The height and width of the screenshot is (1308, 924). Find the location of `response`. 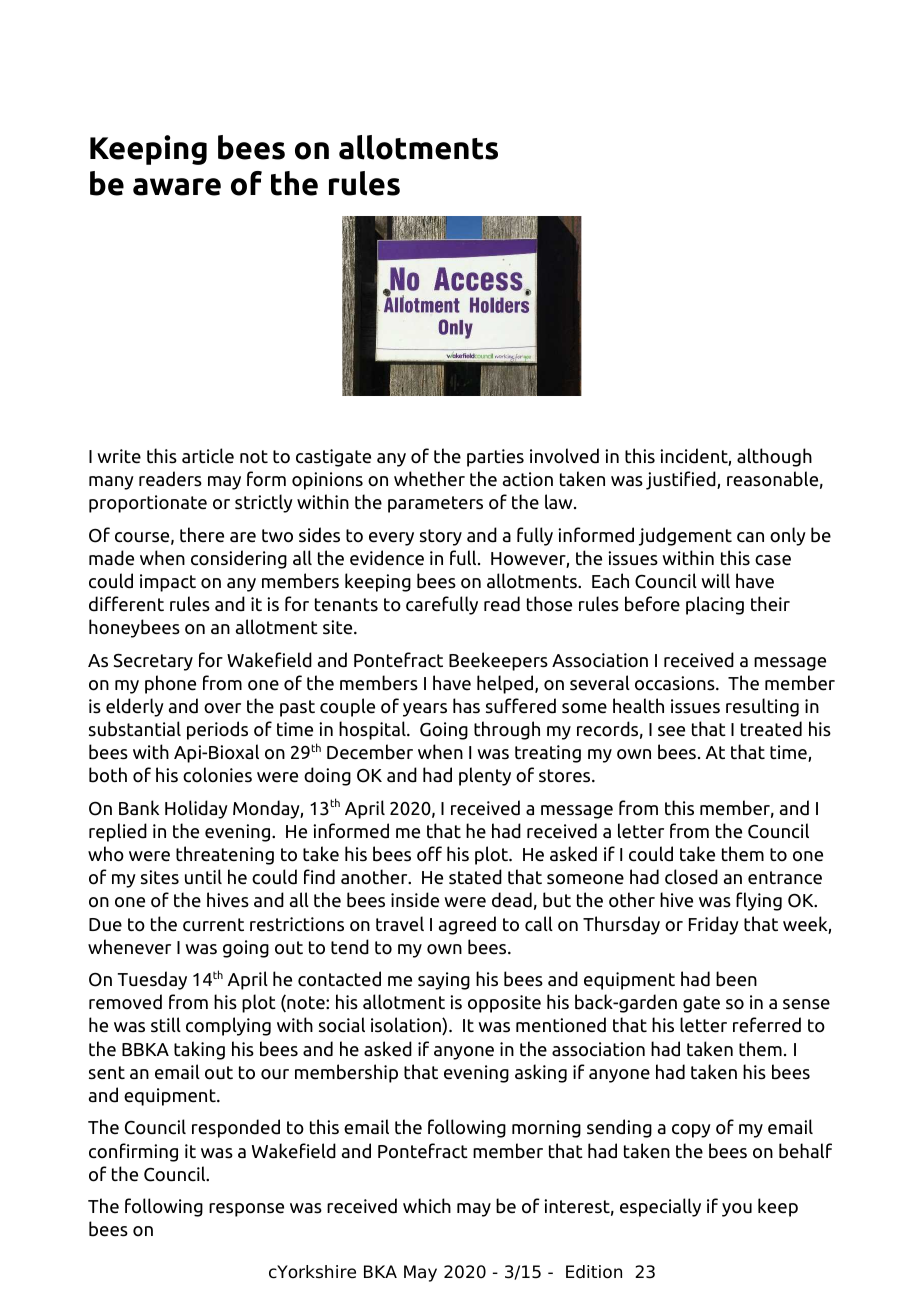

response is located at coordinates (246, 1210).
